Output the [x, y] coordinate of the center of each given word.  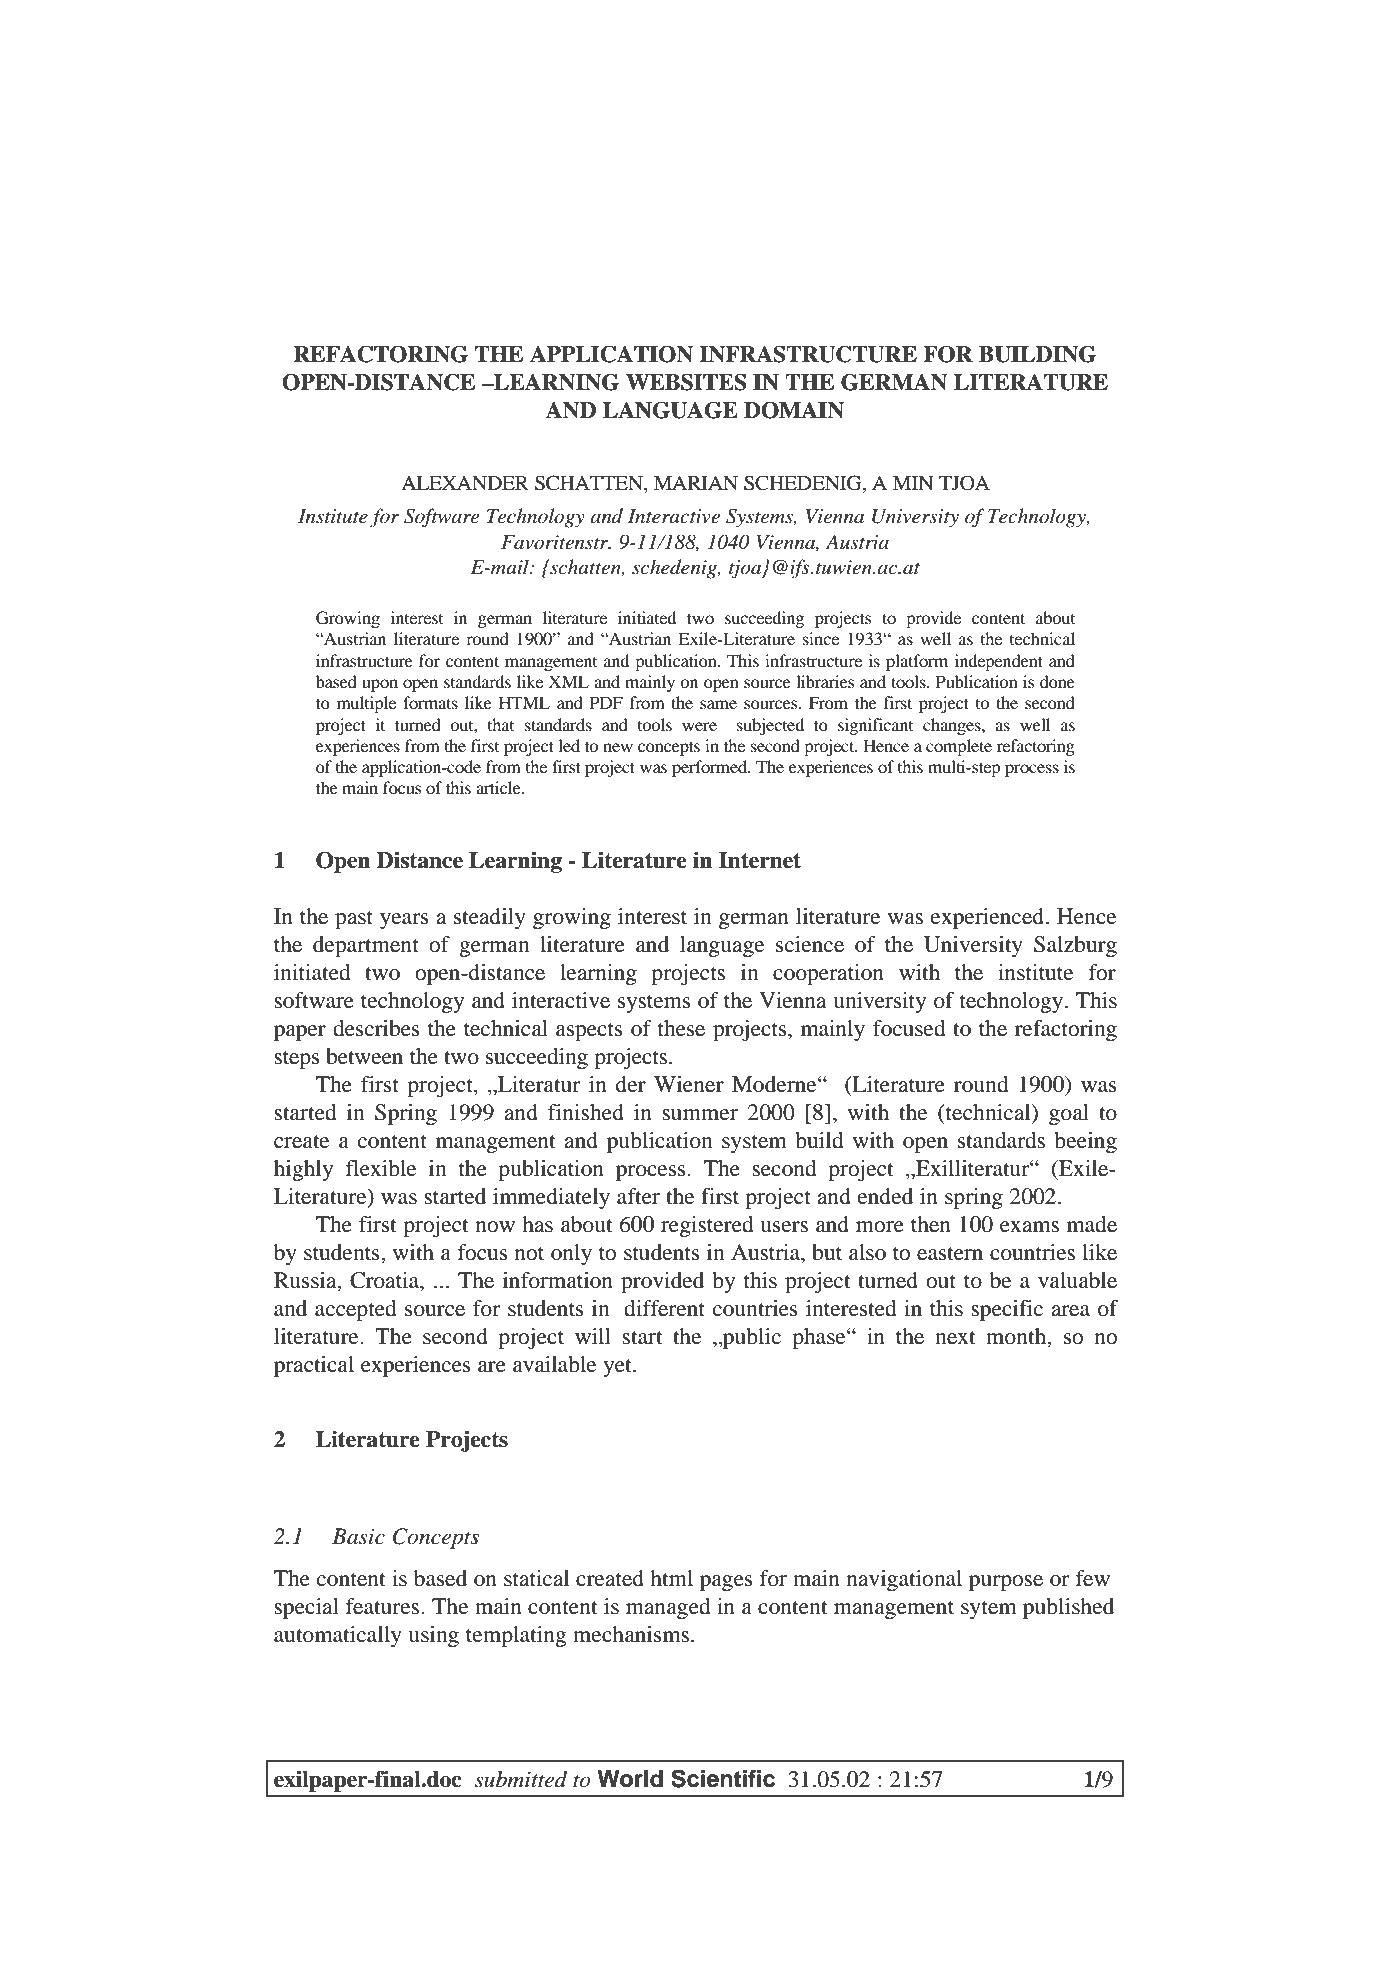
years [404, 921]
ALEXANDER [465, 483]
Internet [760, 860]
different [664, 1308]
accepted [356, 1310]
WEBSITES [686, 382]
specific [1007, 1310]
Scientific [723, 1778]
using [433, 1636]
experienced [989, 918]
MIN [913, 483]
